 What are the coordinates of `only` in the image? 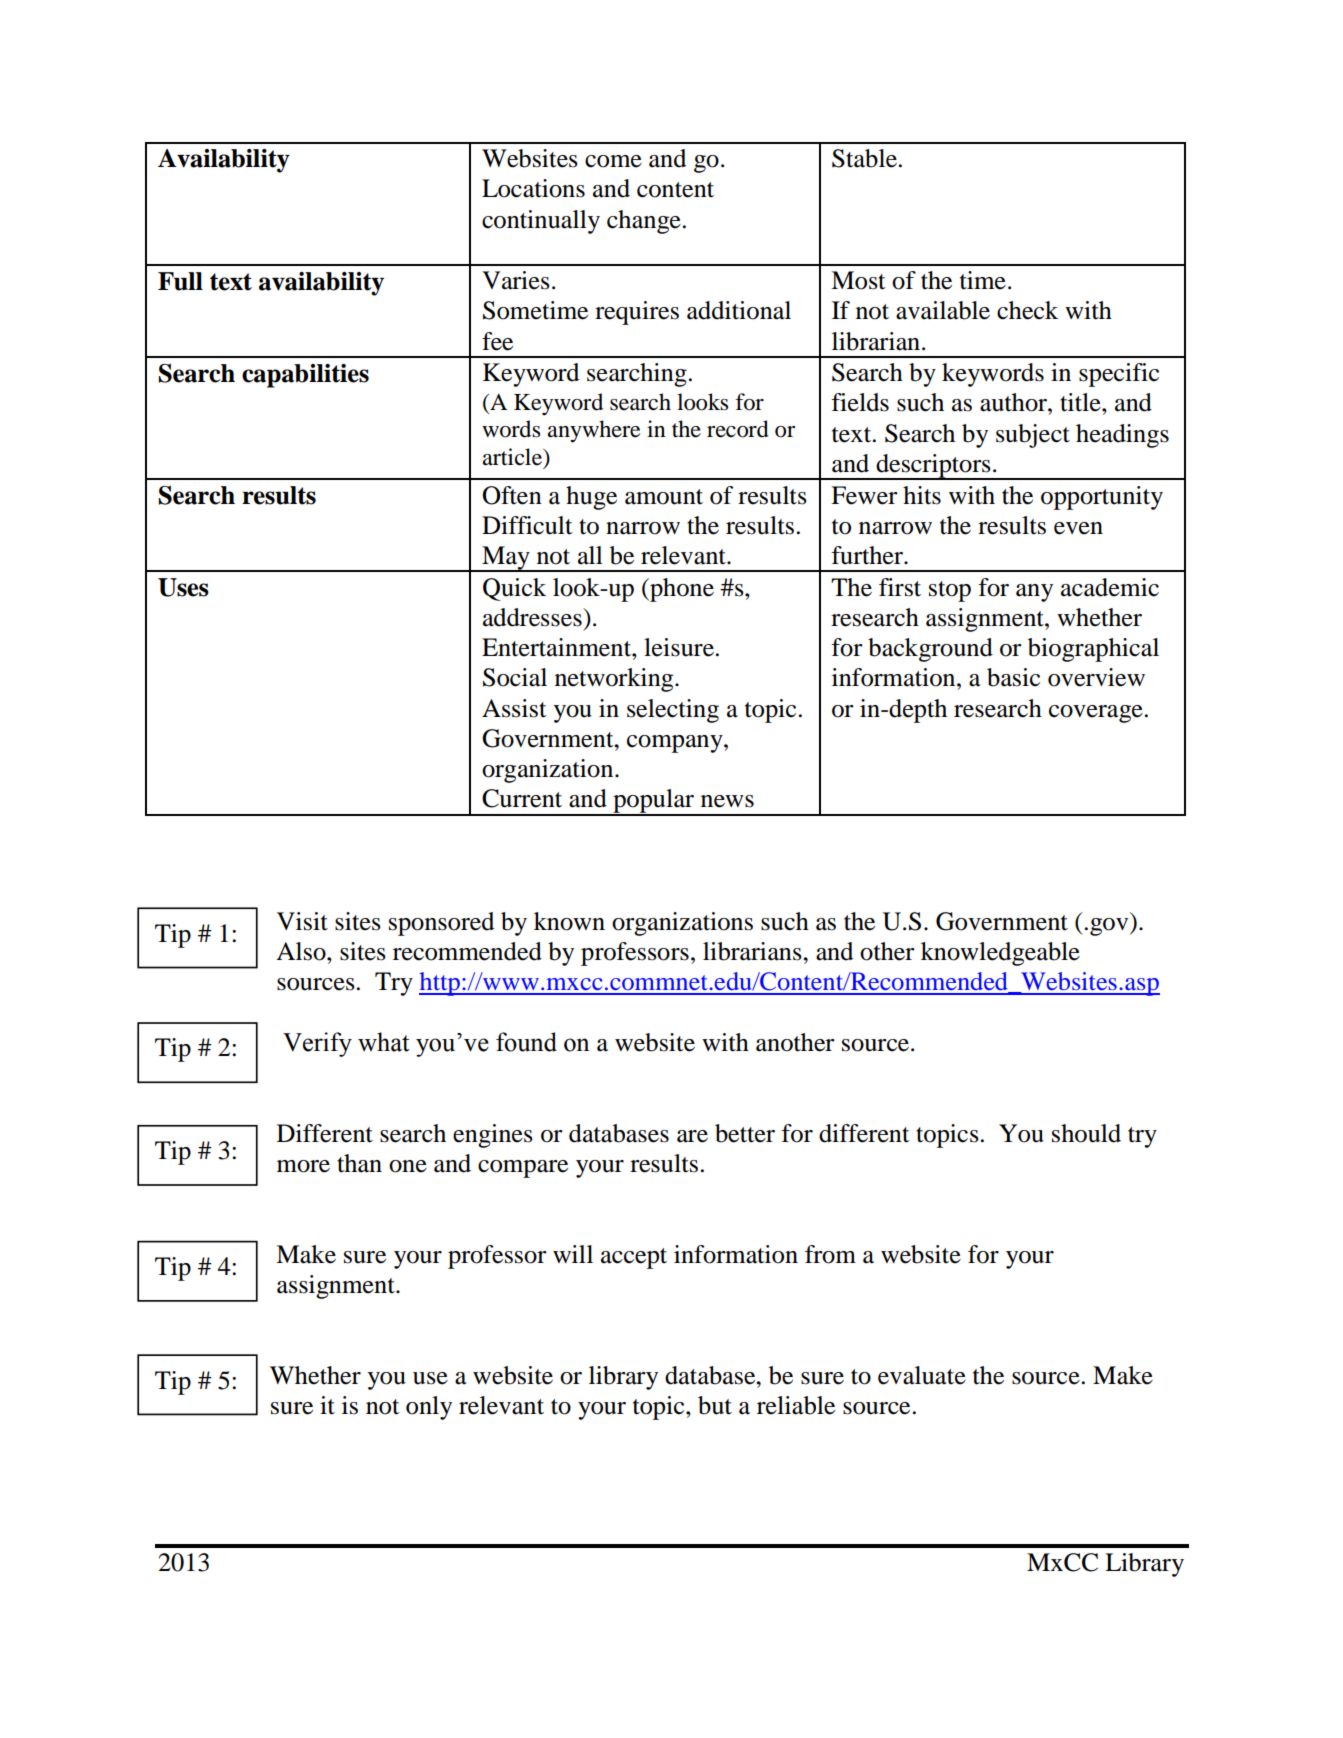 It's located at (429, 1408).
